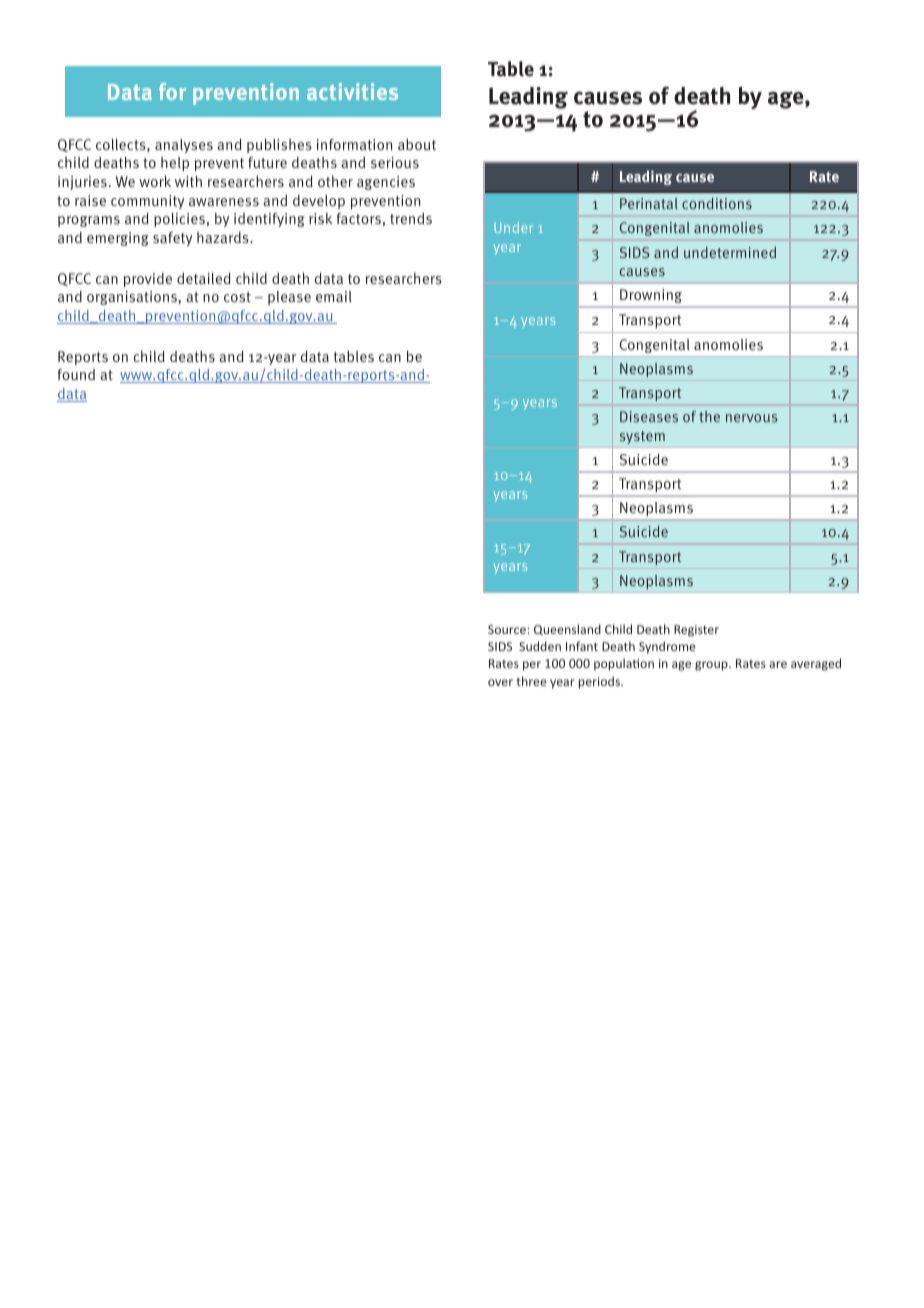  What do you see at coordinates (651, 296) in the screenshot?
I see `Drowning` at bounding box center [651, 296].
